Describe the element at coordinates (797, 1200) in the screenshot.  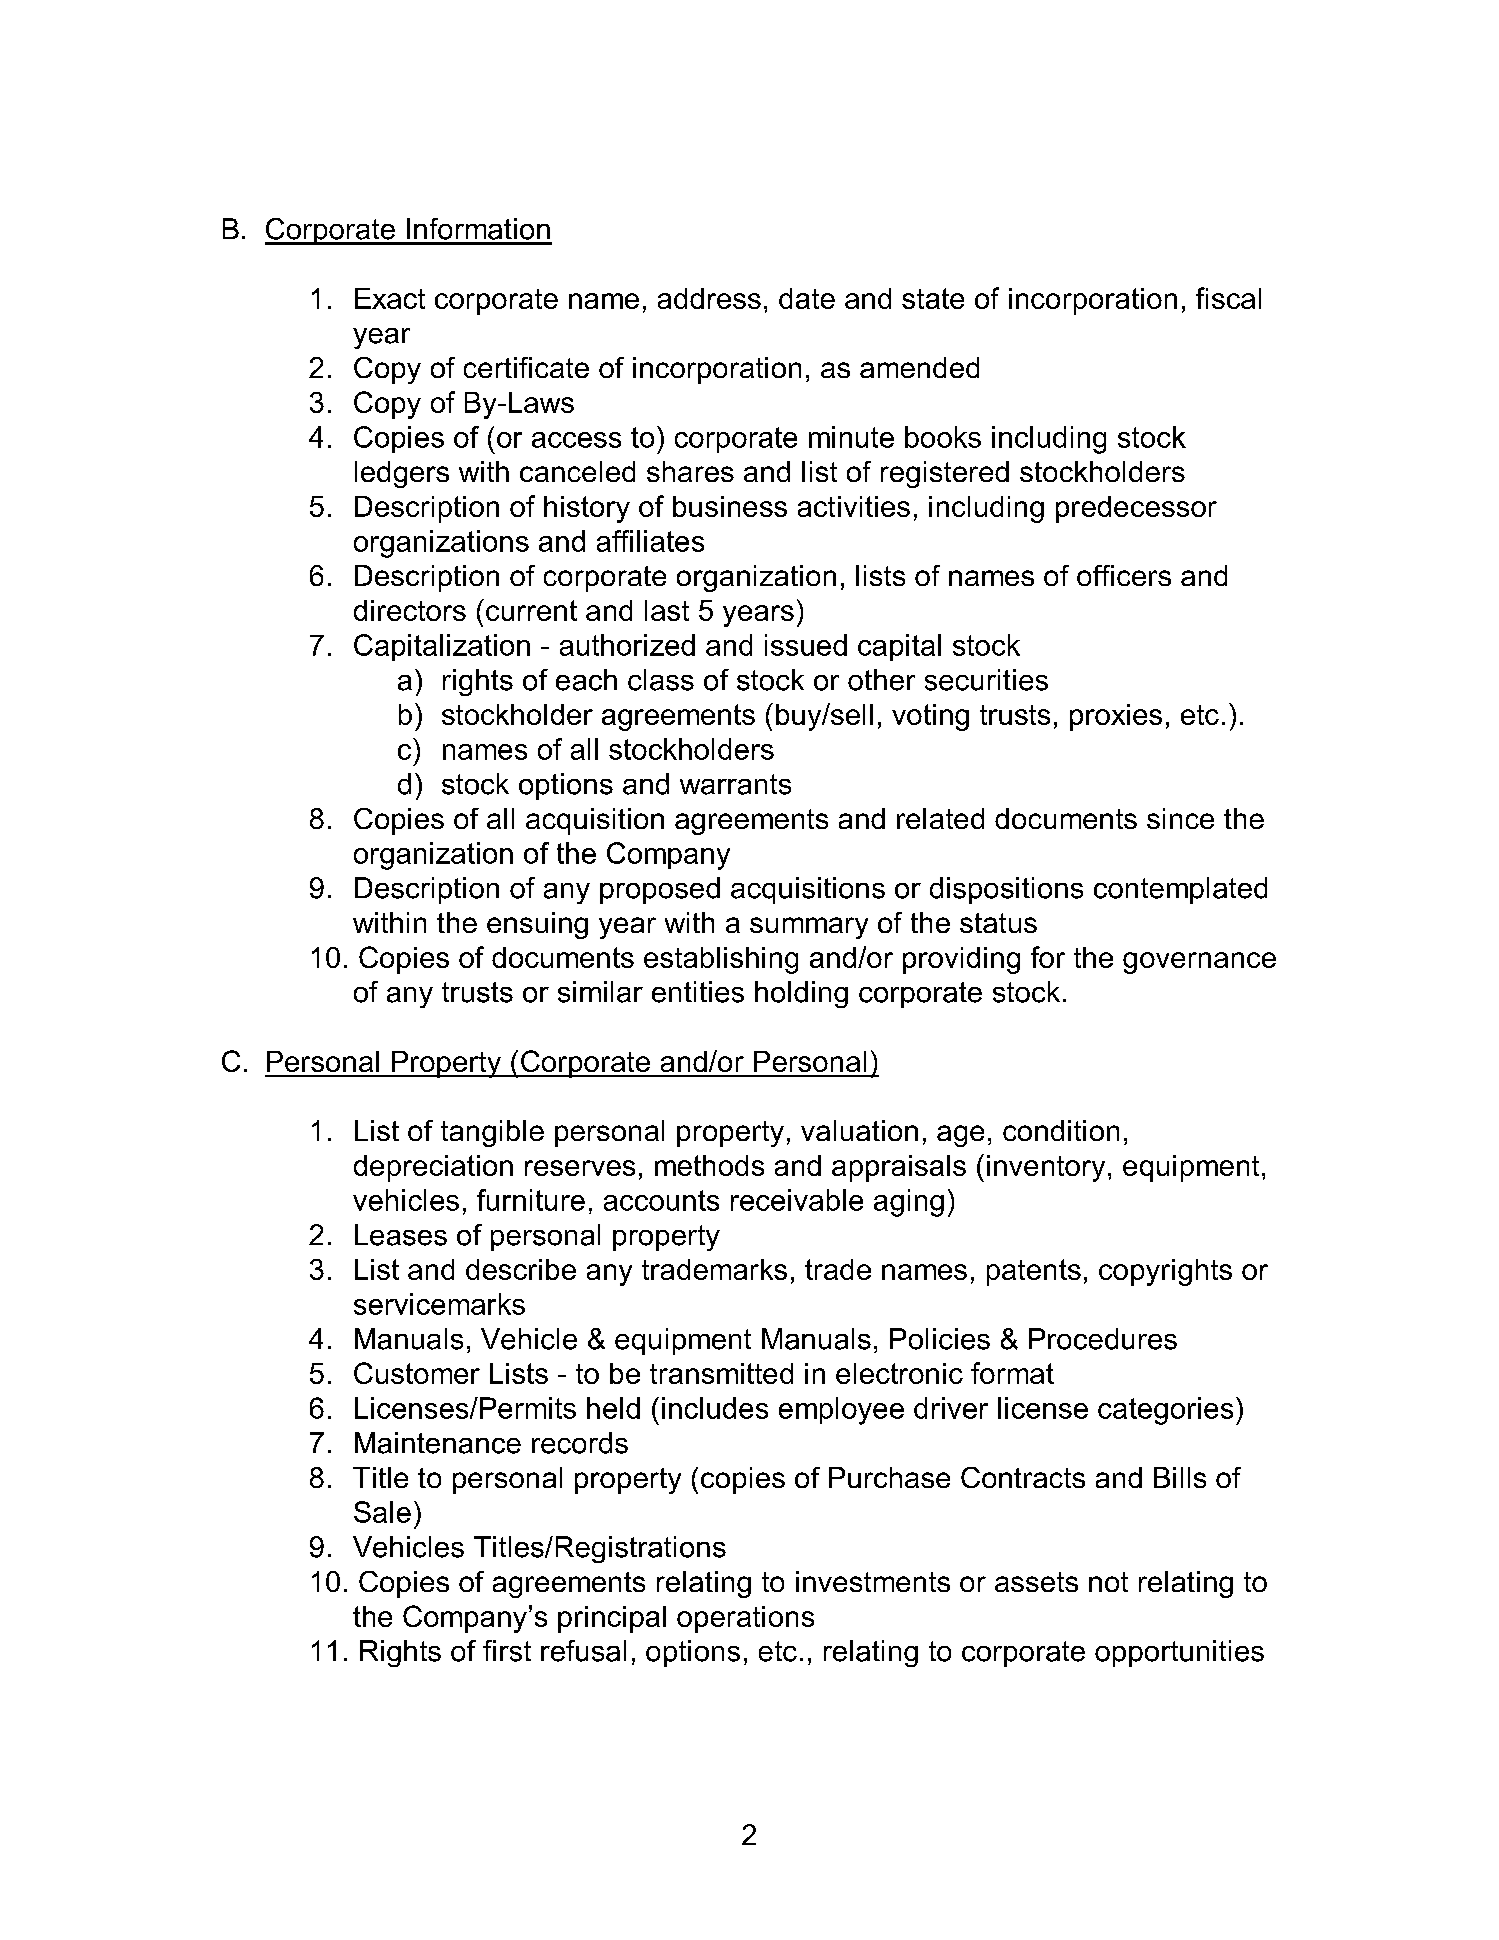
I see `receivable` at that location.
